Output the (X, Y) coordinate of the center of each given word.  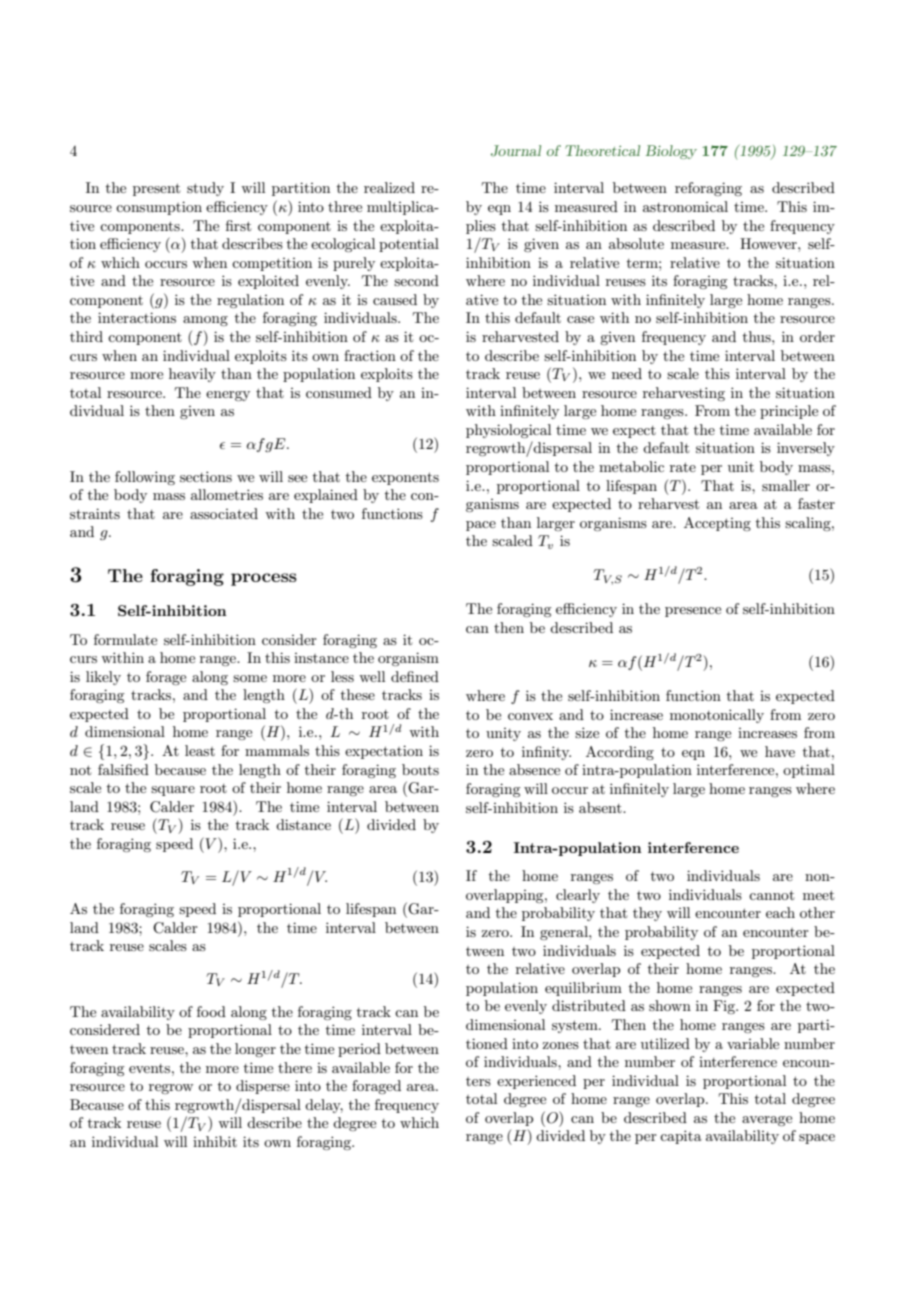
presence (693, 612)
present (156, 189)
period (359, 1050)
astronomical (685, 206)
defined (415, 676)
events (151, 1068)
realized (389, 187)
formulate (125, 639)
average (767, 1121)
